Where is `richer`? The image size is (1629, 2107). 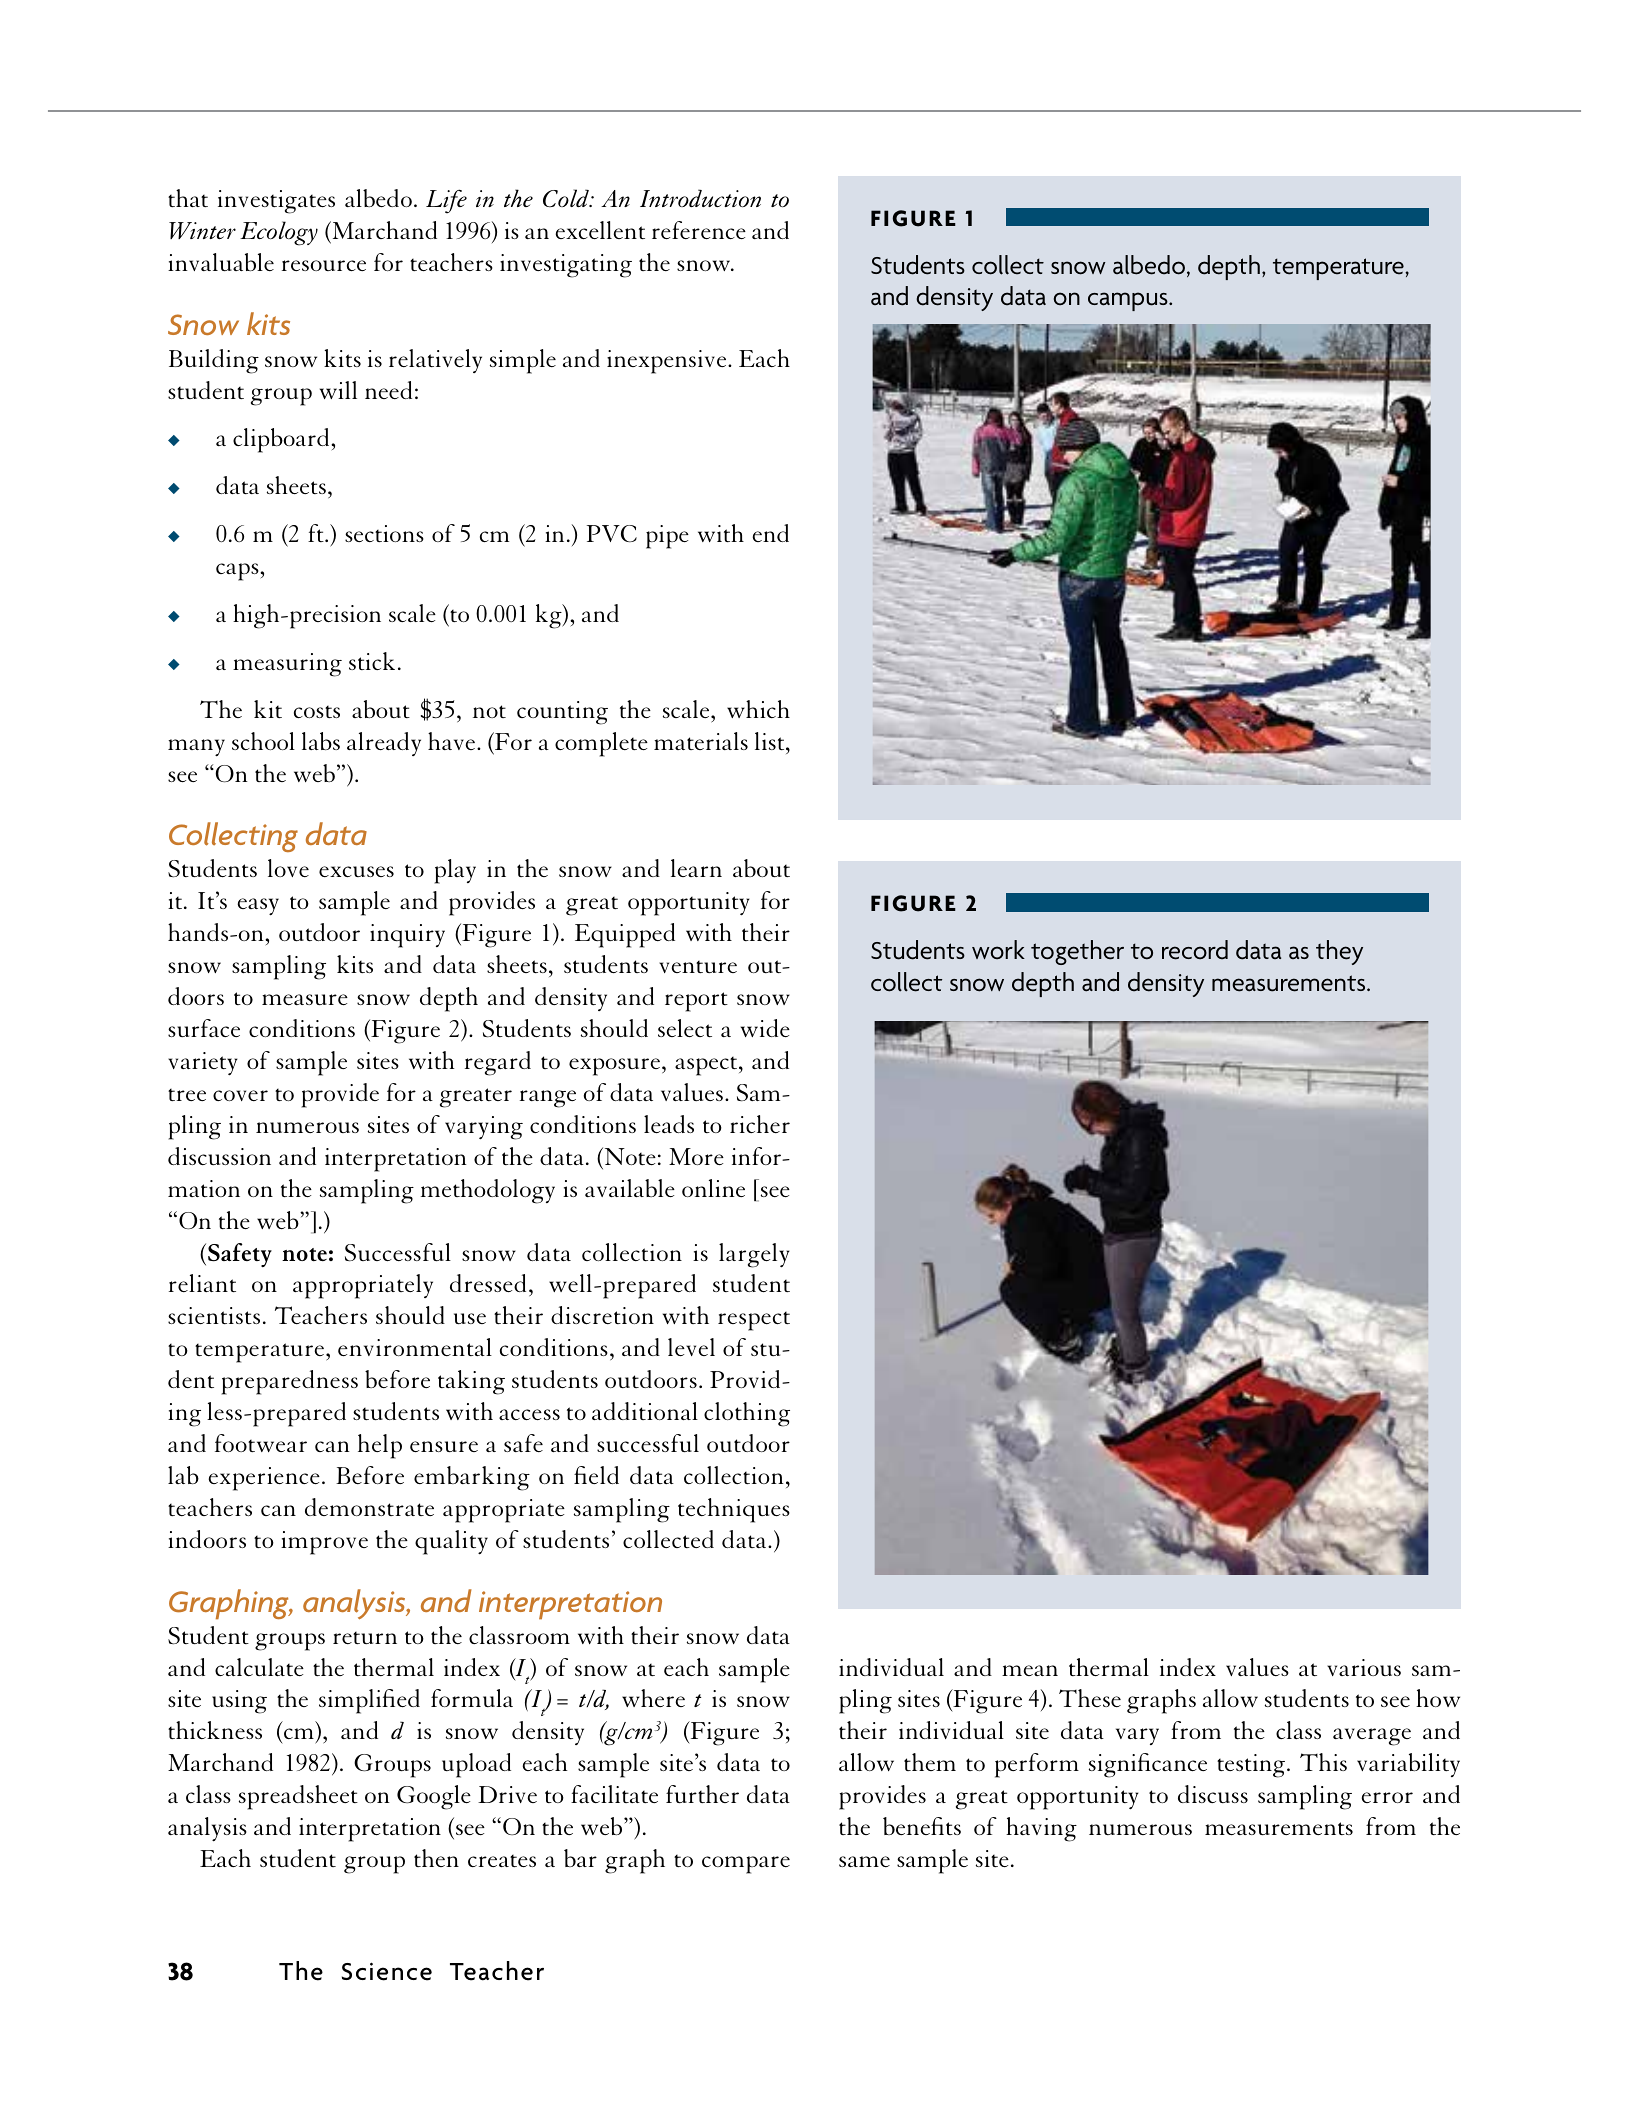
richer is located at coordinates (760, 1124).
